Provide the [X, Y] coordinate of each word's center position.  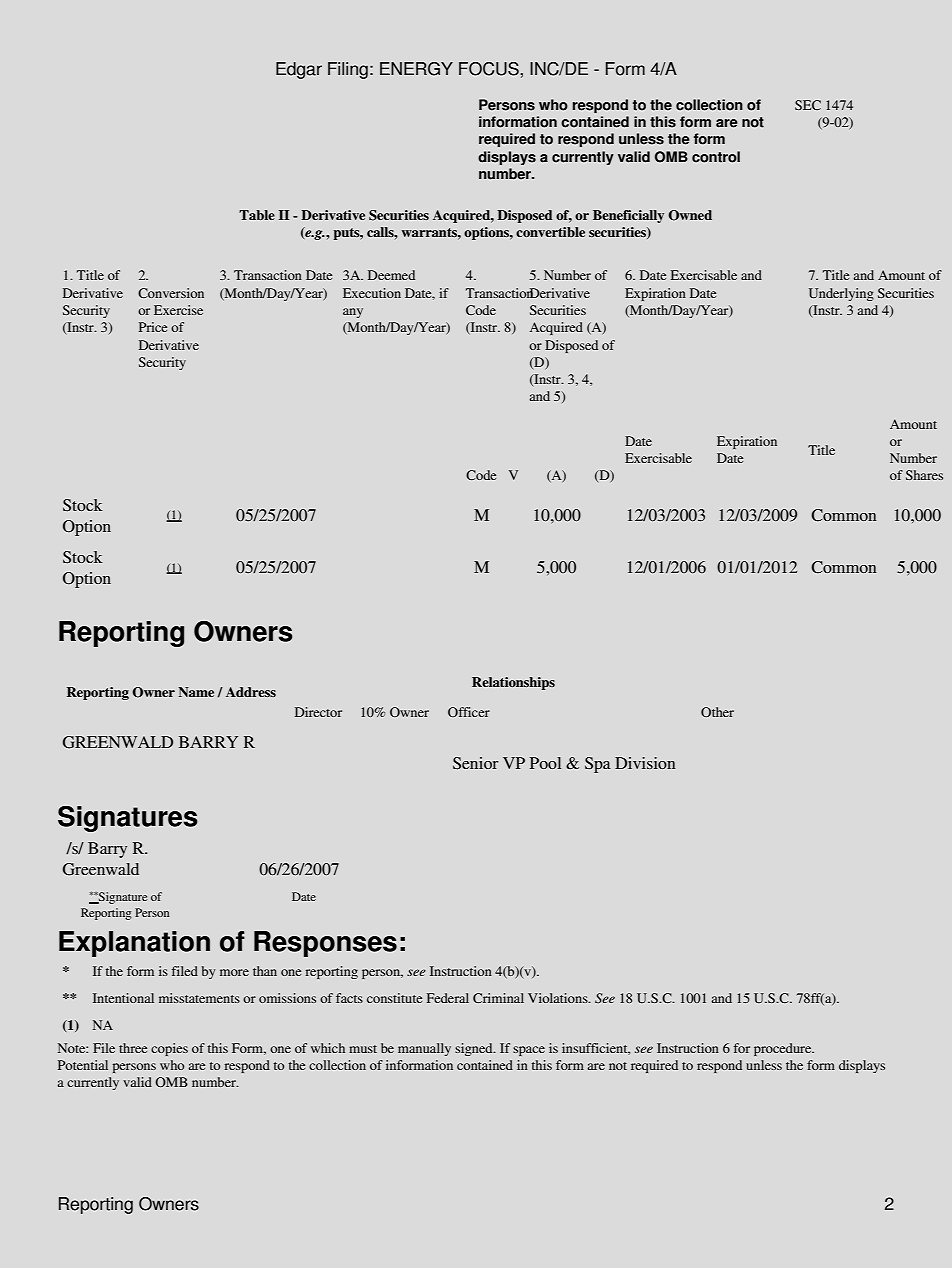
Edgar [299, 70]
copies [169, 1049]
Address [251, 692]
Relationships [513, 683]
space [529, 1051]
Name [196, 692]
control [716, 157]
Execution [372, 293]
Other [717, 712]
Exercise [178, 310]
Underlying [841, 294]
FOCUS [490, 69]
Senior [476, 763]
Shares [924, 475]
